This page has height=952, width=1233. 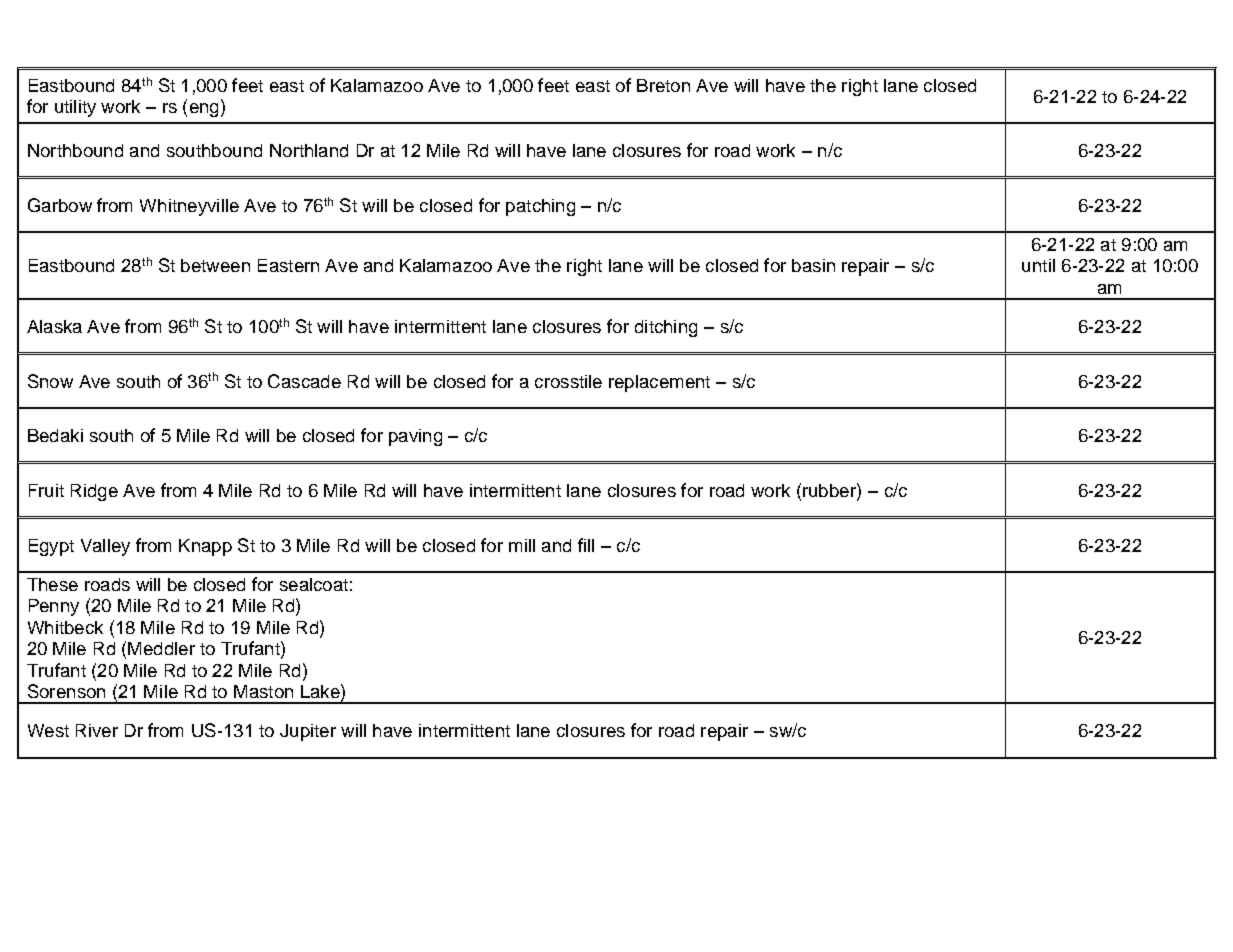 I want to click on Jupiter, so click(x=308, y=732).
